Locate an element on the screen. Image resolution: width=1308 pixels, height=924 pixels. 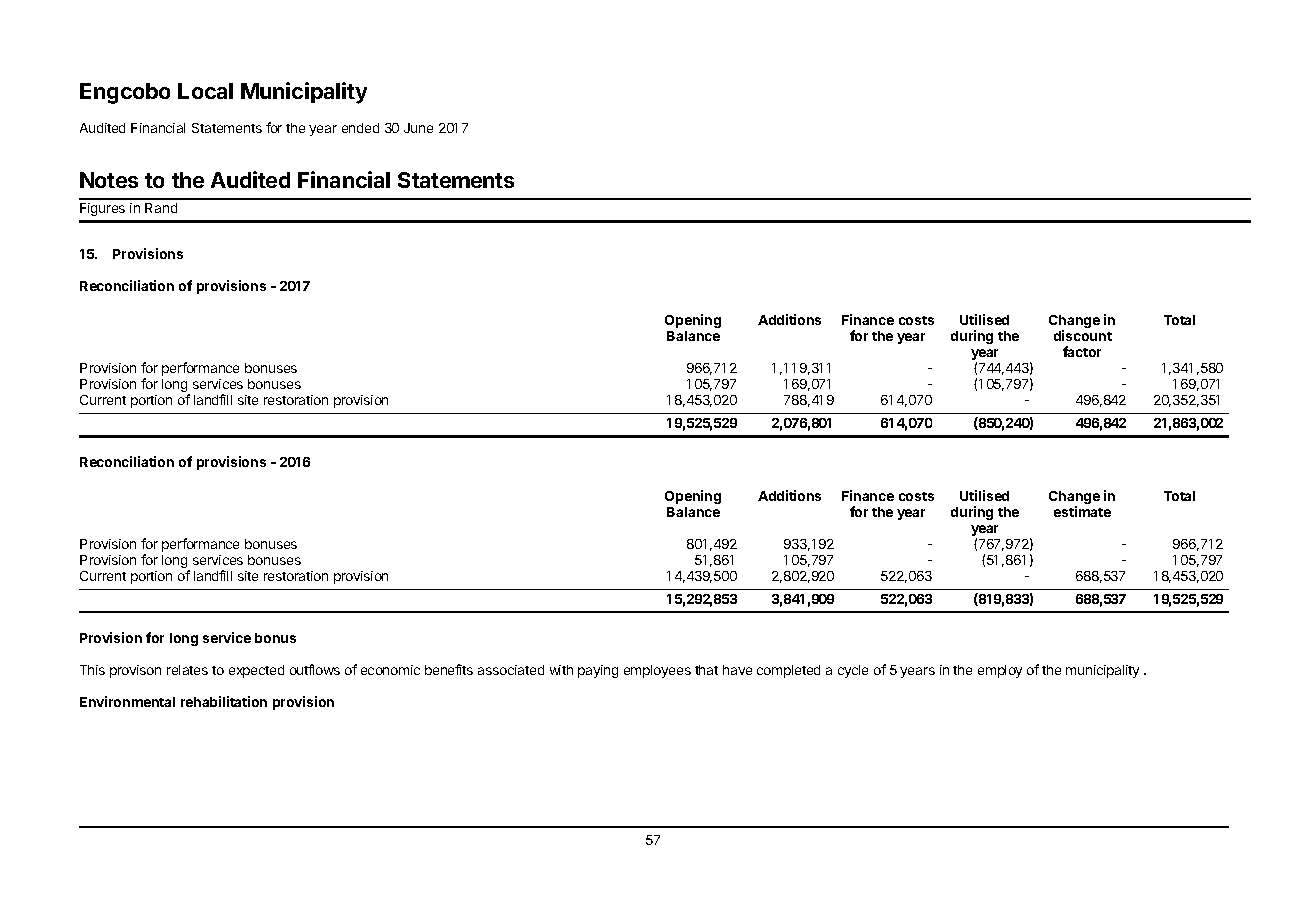
discount is located at coordinates (1083, 335).
